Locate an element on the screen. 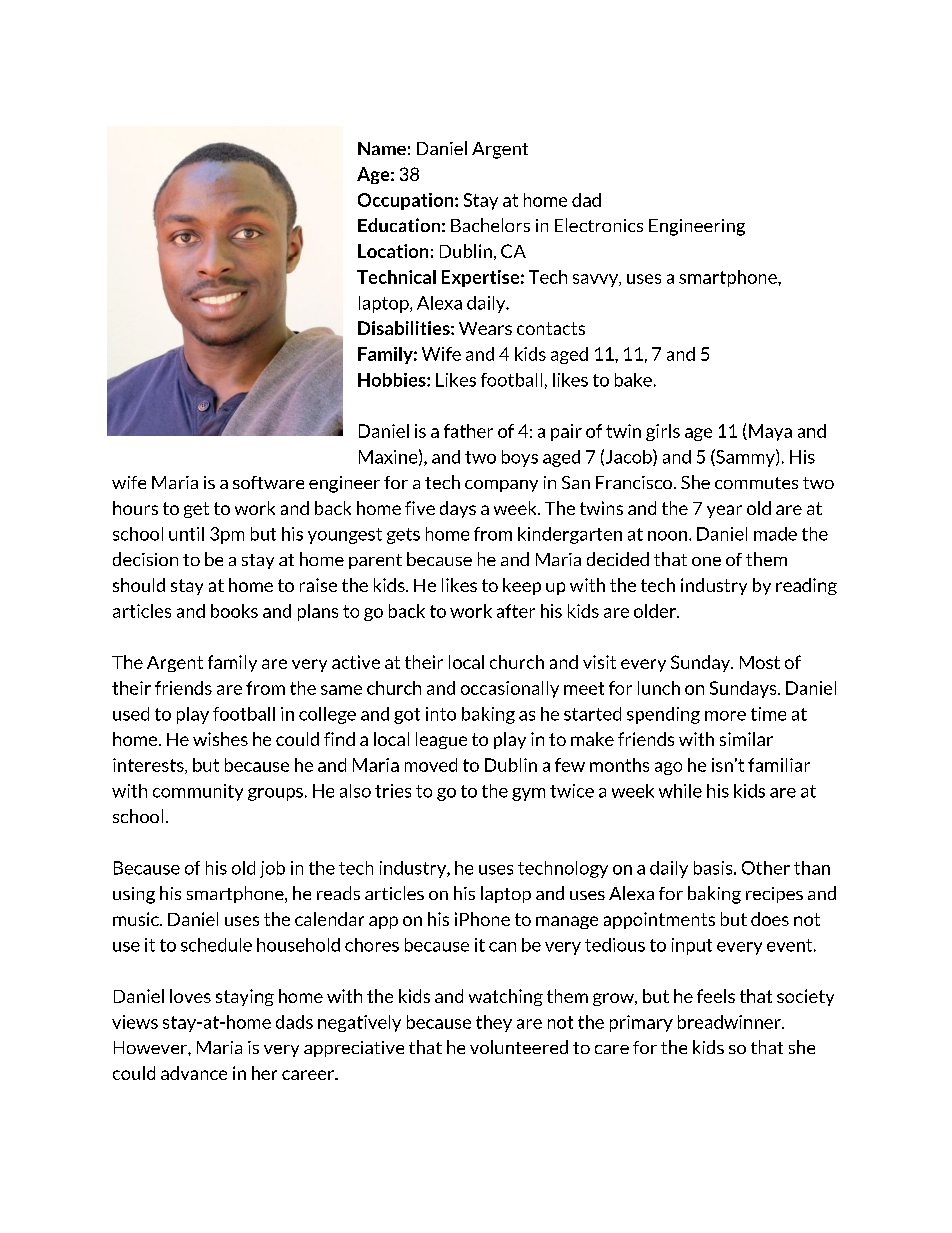  similar is located at coordinates (746, 739).
